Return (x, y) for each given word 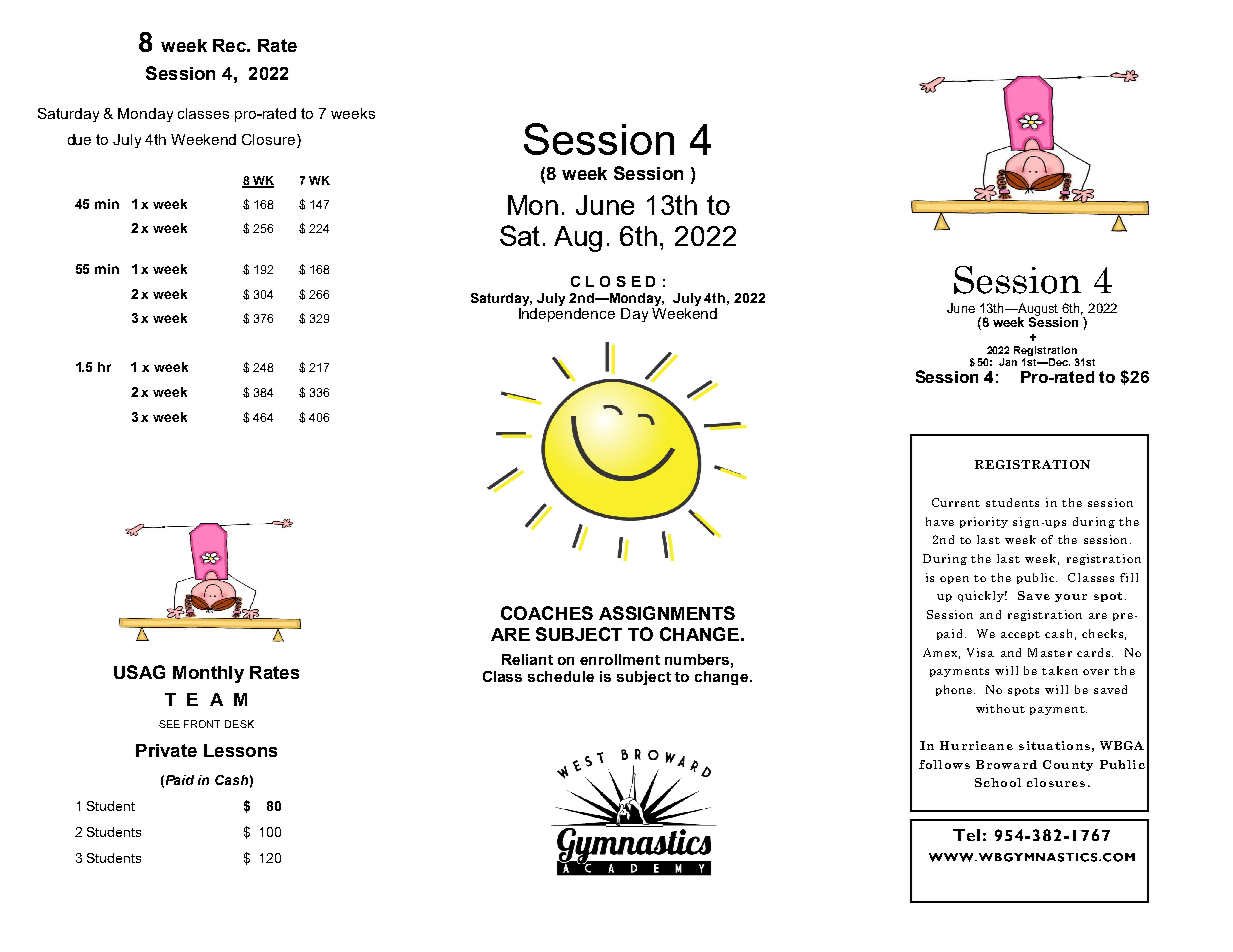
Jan (1008, 362)
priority (984, 522)
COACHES (547, 613)
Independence (567, 315)
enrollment (620, 659)
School (998, 782)
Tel (966, 835)
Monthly (208, 674)
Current (956, 502)
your (1071, 598)
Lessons (240, 750)
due (79, 139)
